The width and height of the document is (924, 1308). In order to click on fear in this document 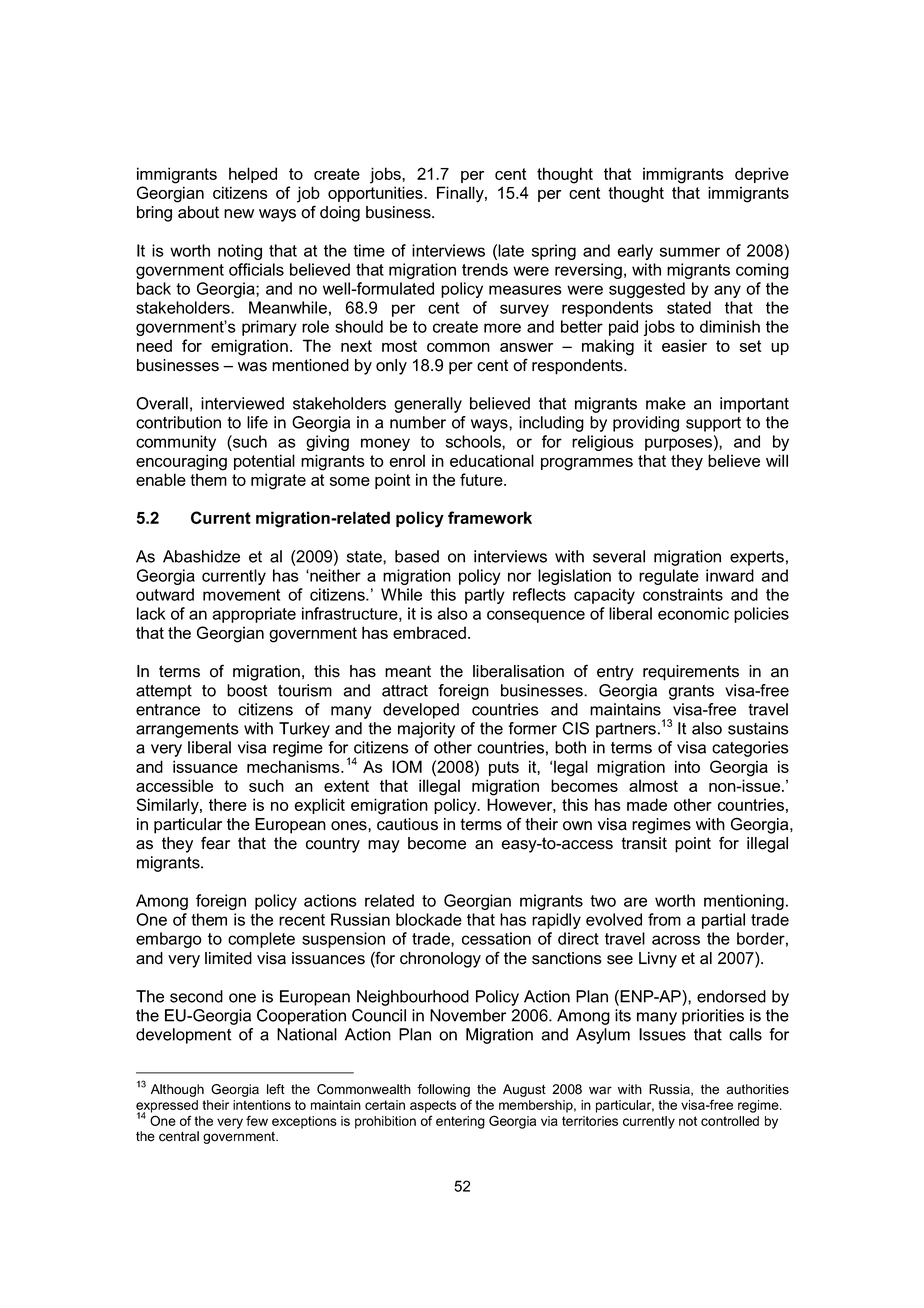, I will do `click(215, 843)`.
